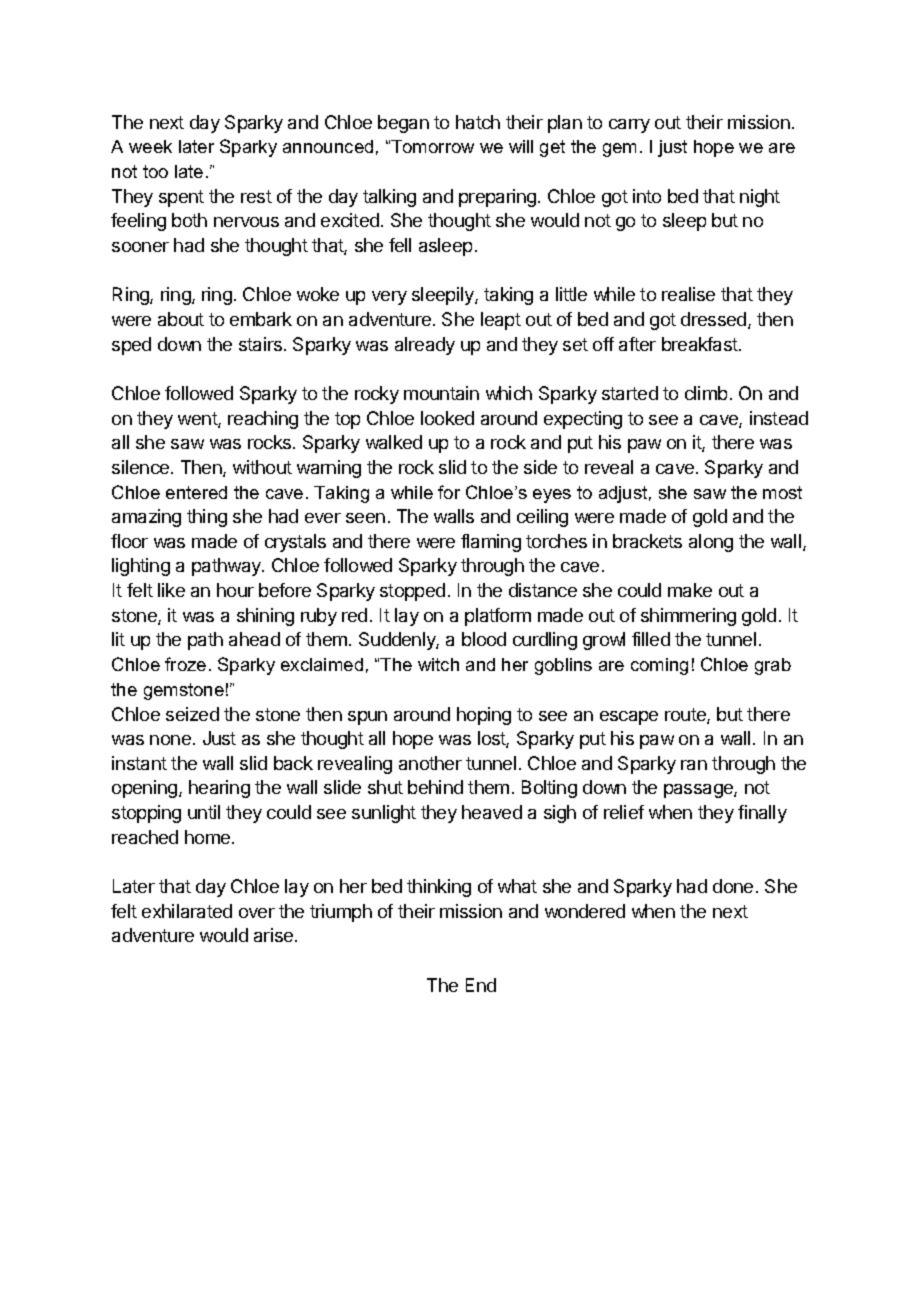  I want to click on exhilarated, so click(187, 911).
